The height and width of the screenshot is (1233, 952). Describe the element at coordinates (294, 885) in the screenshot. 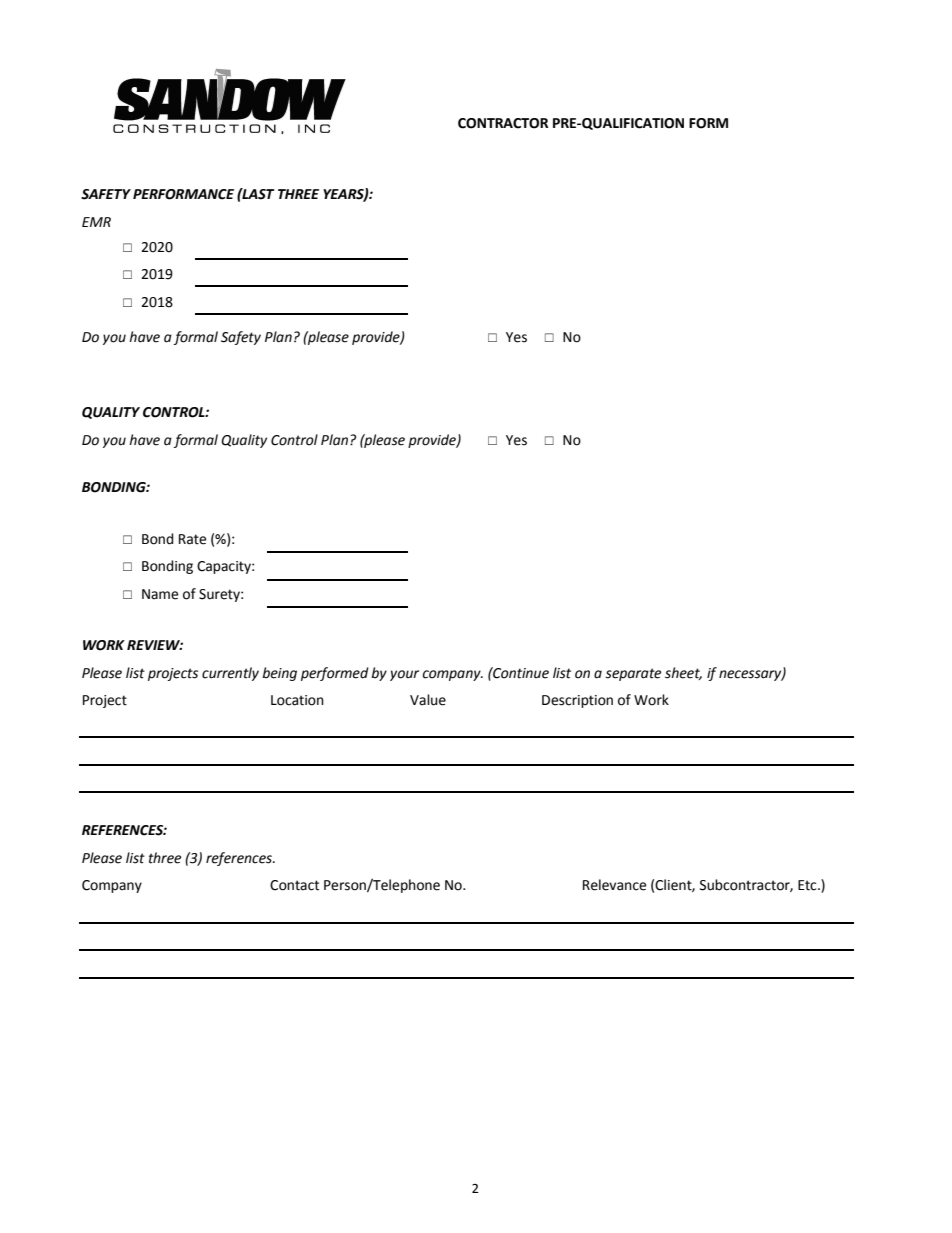

I see `Contact` at that location.
